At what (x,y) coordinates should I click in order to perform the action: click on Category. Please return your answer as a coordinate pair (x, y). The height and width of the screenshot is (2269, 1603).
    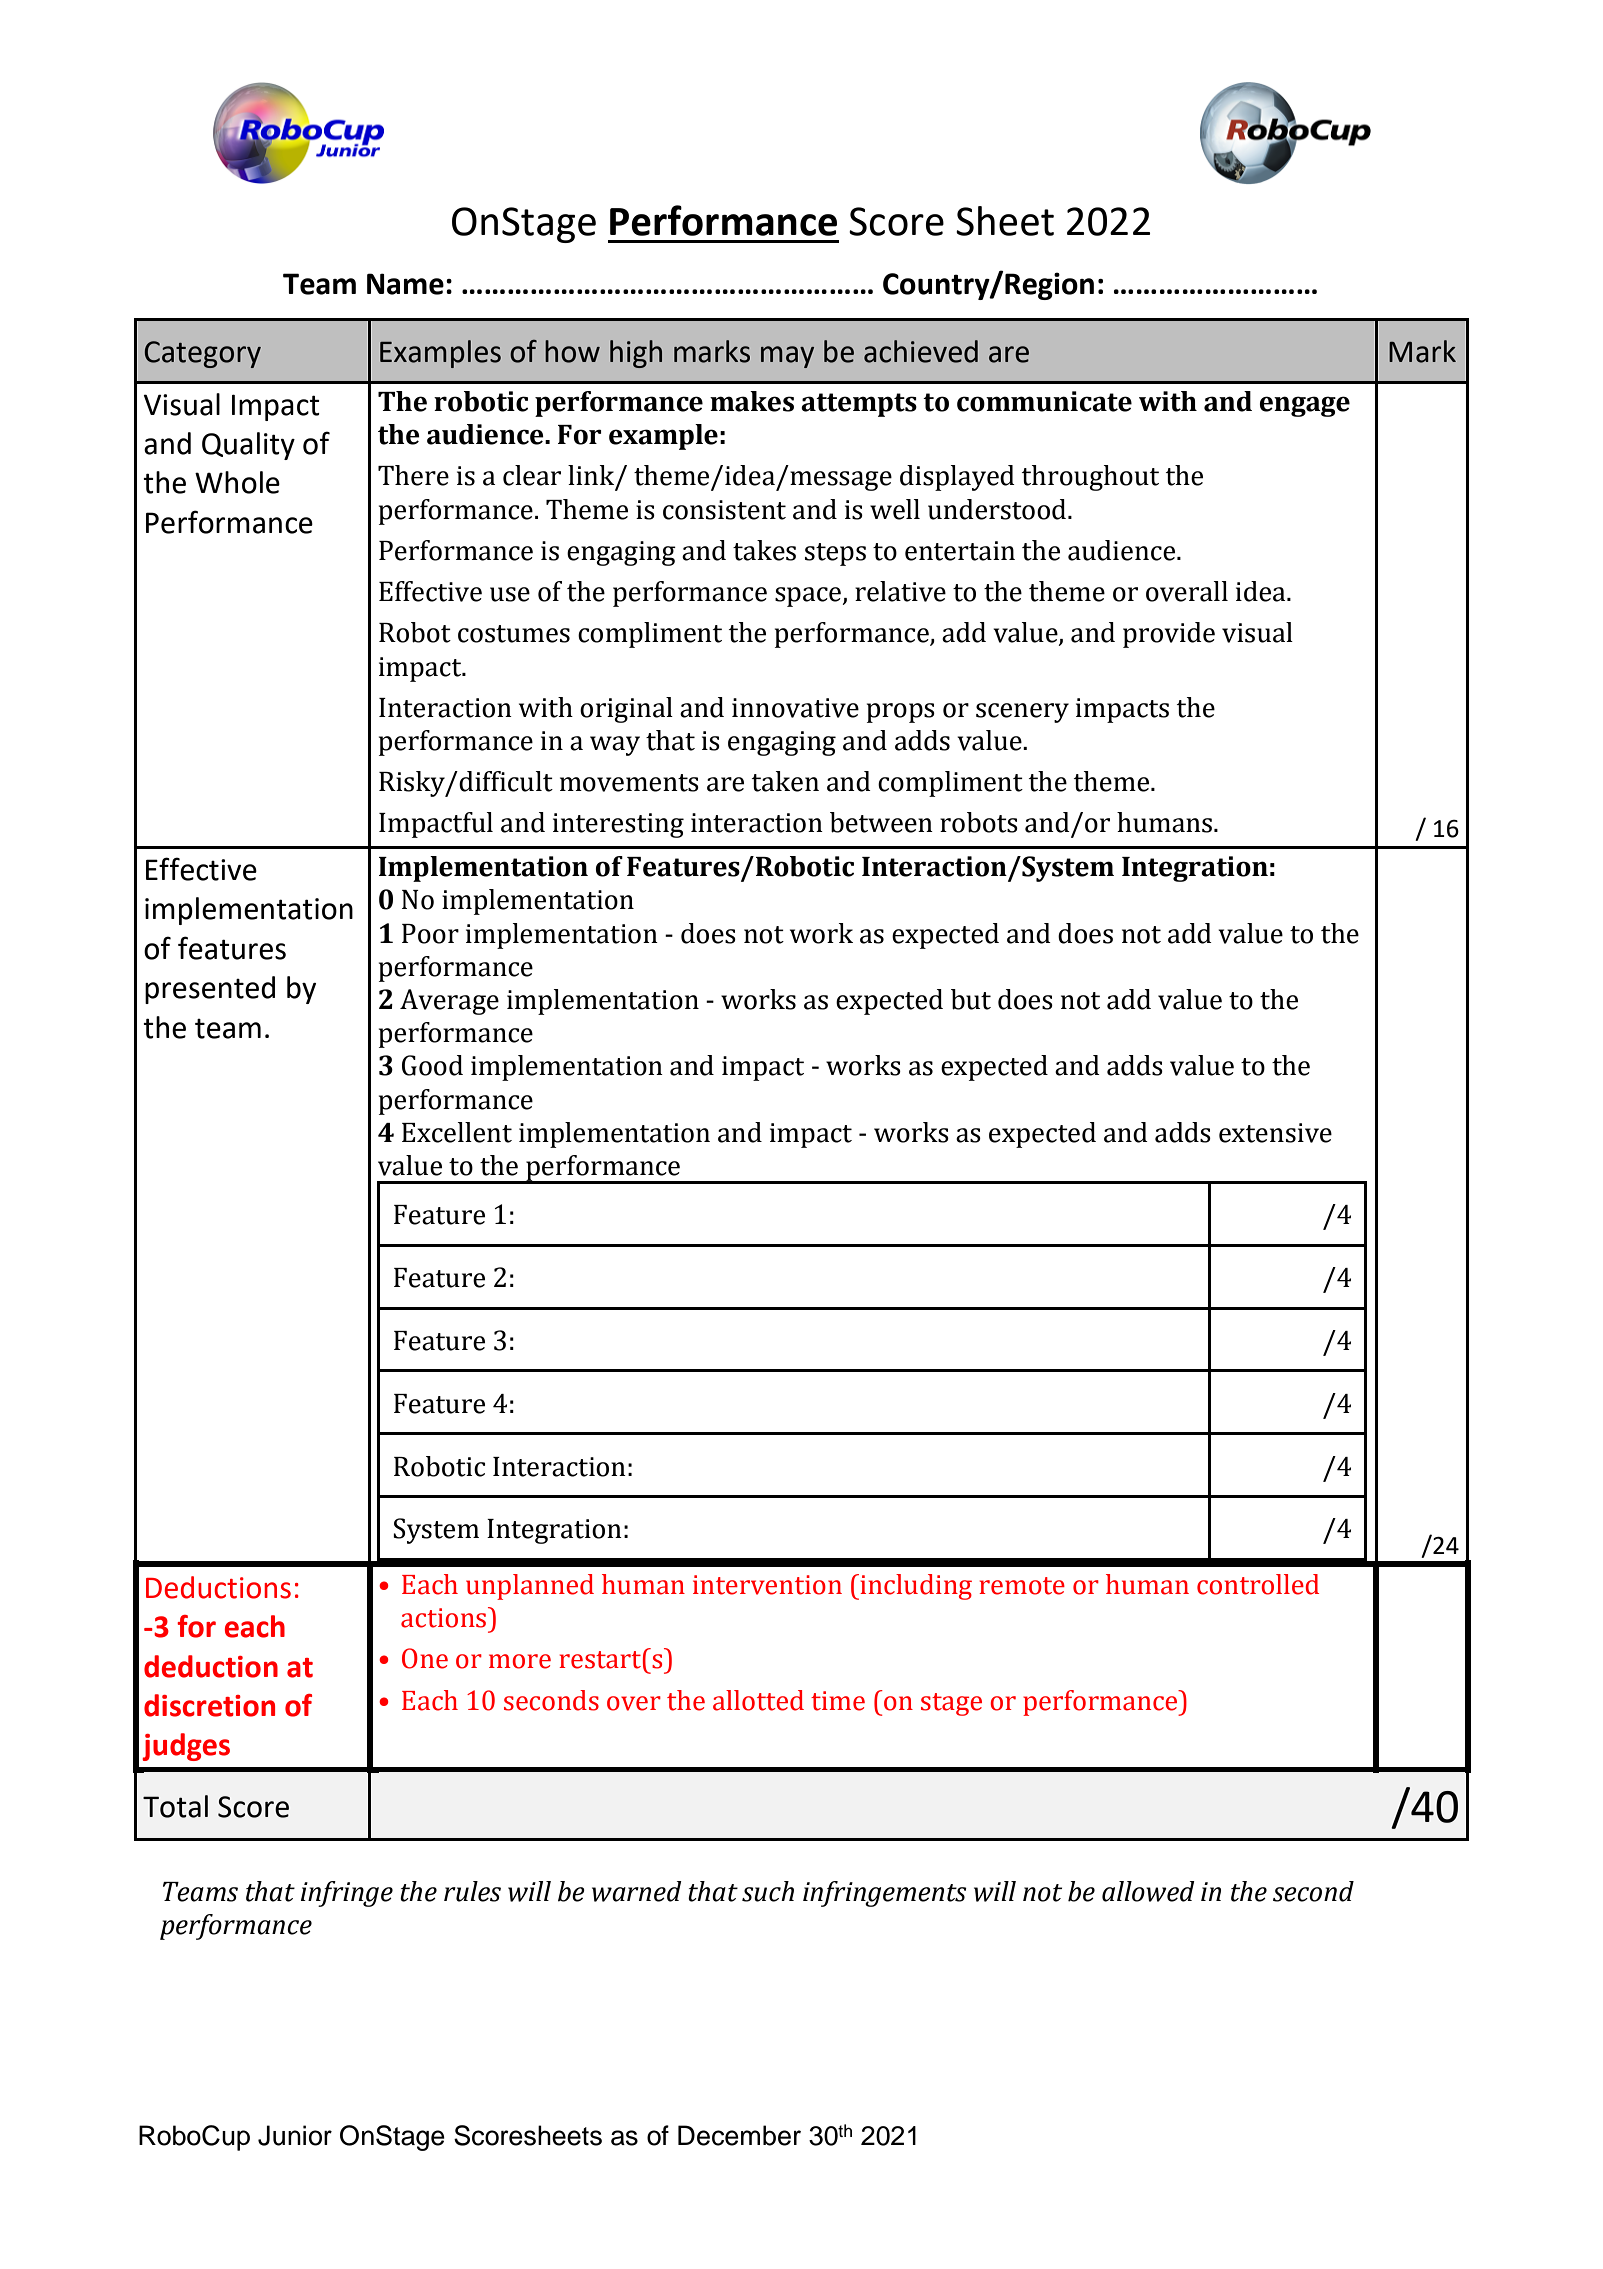
    Looking at the image, I should click on (203, 354).
